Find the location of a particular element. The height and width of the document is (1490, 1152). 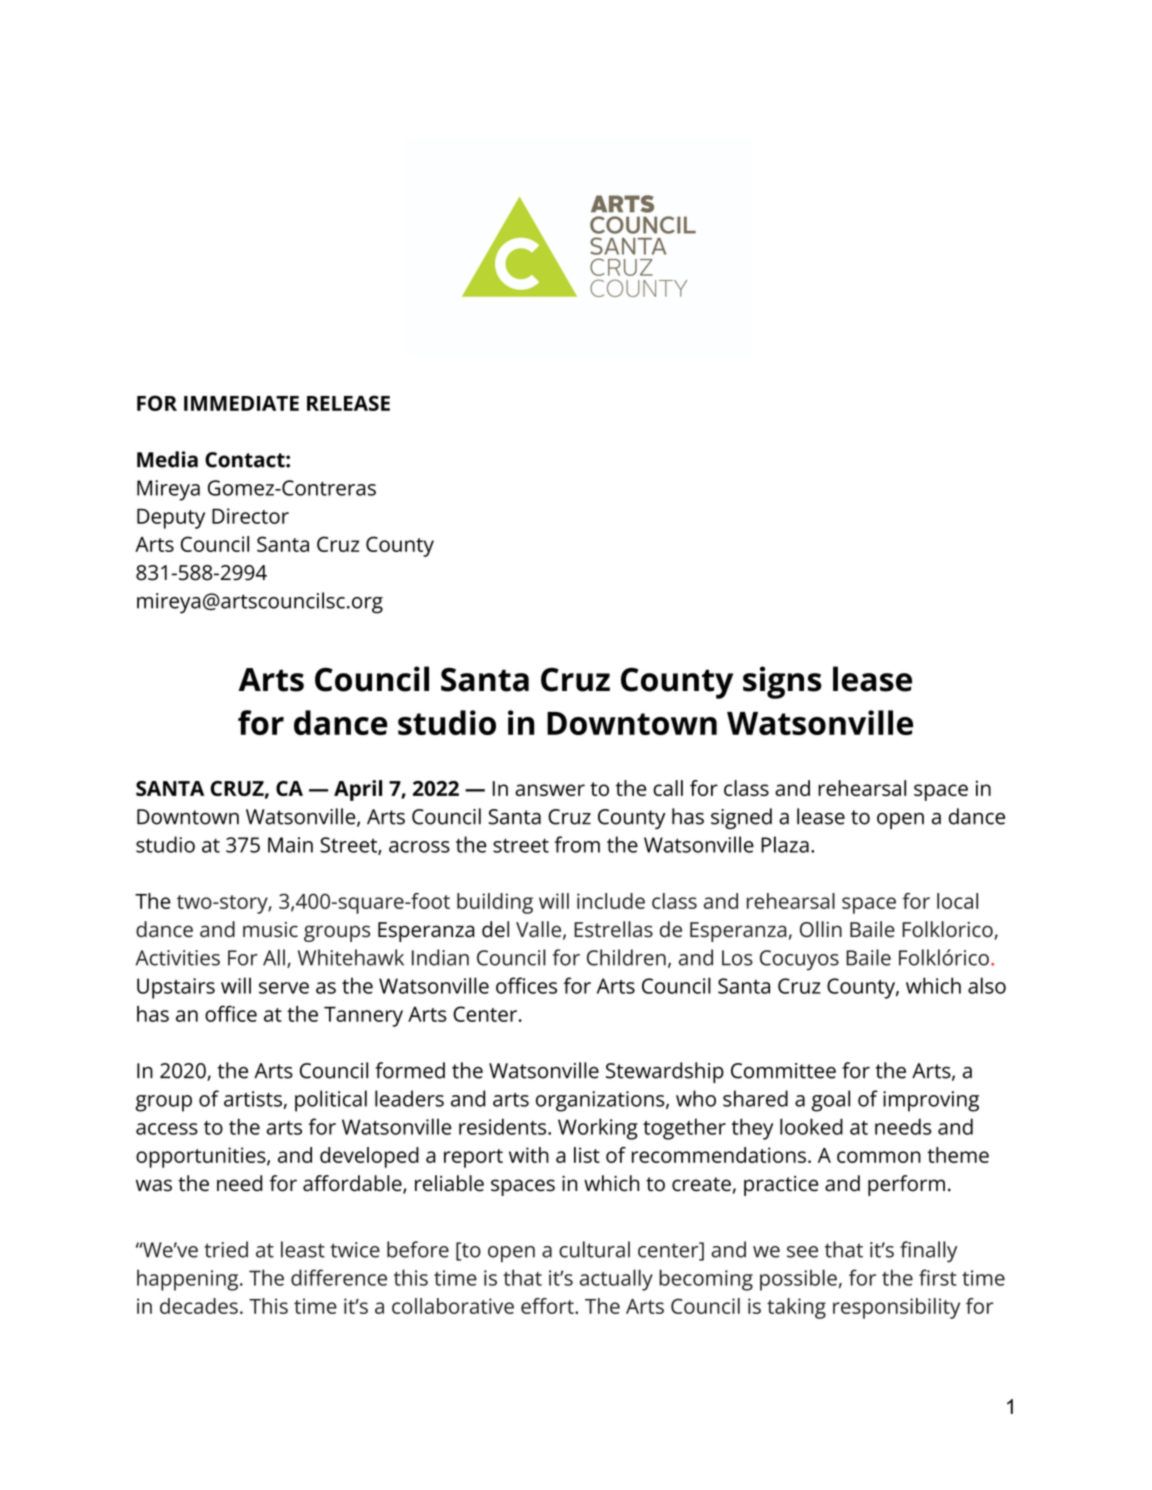

happening is located at coordinates (189, 1280).
